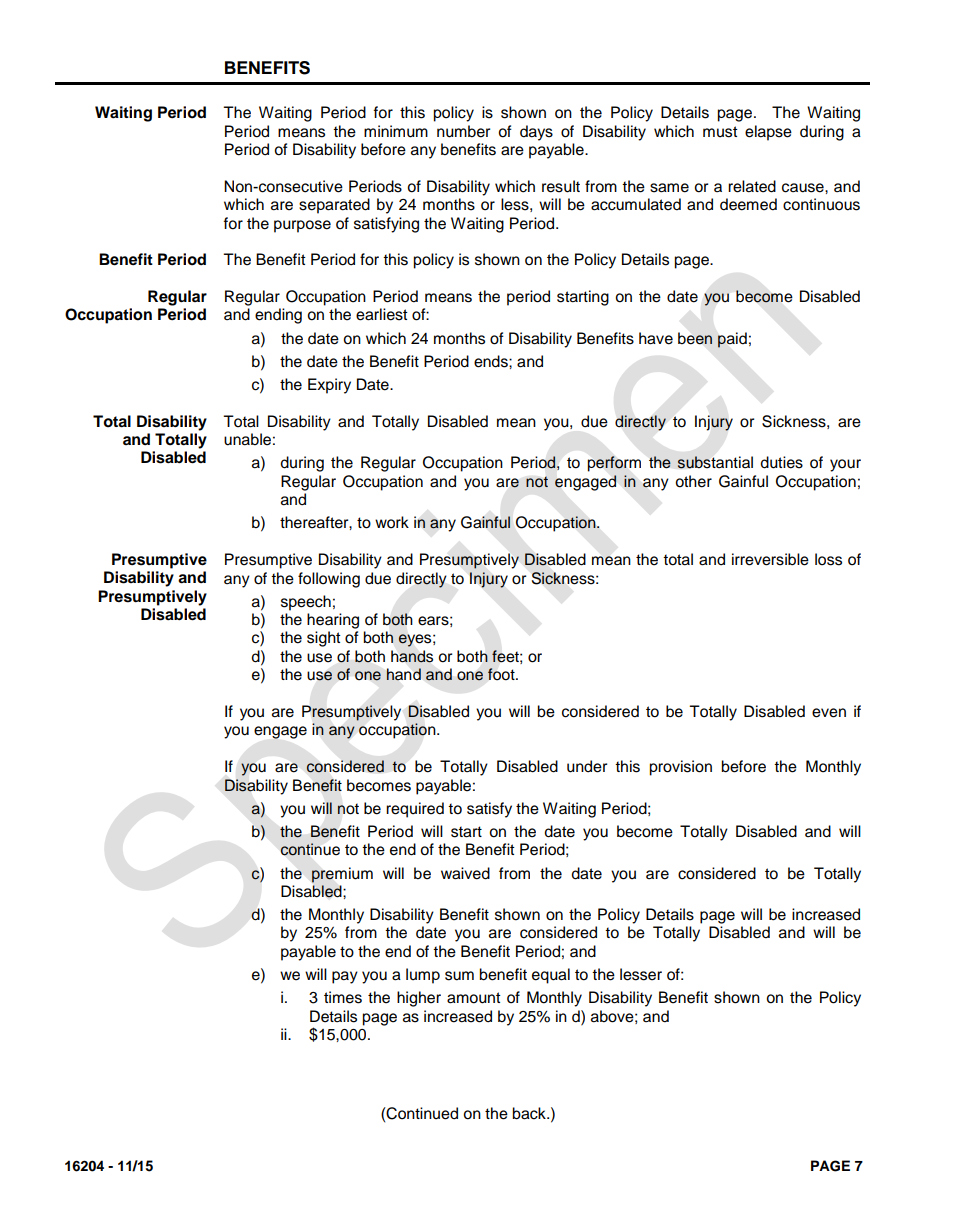  What do you see at coordinates (492, 361) in the image?
I see `ends` at bounding box center [492, 361].
